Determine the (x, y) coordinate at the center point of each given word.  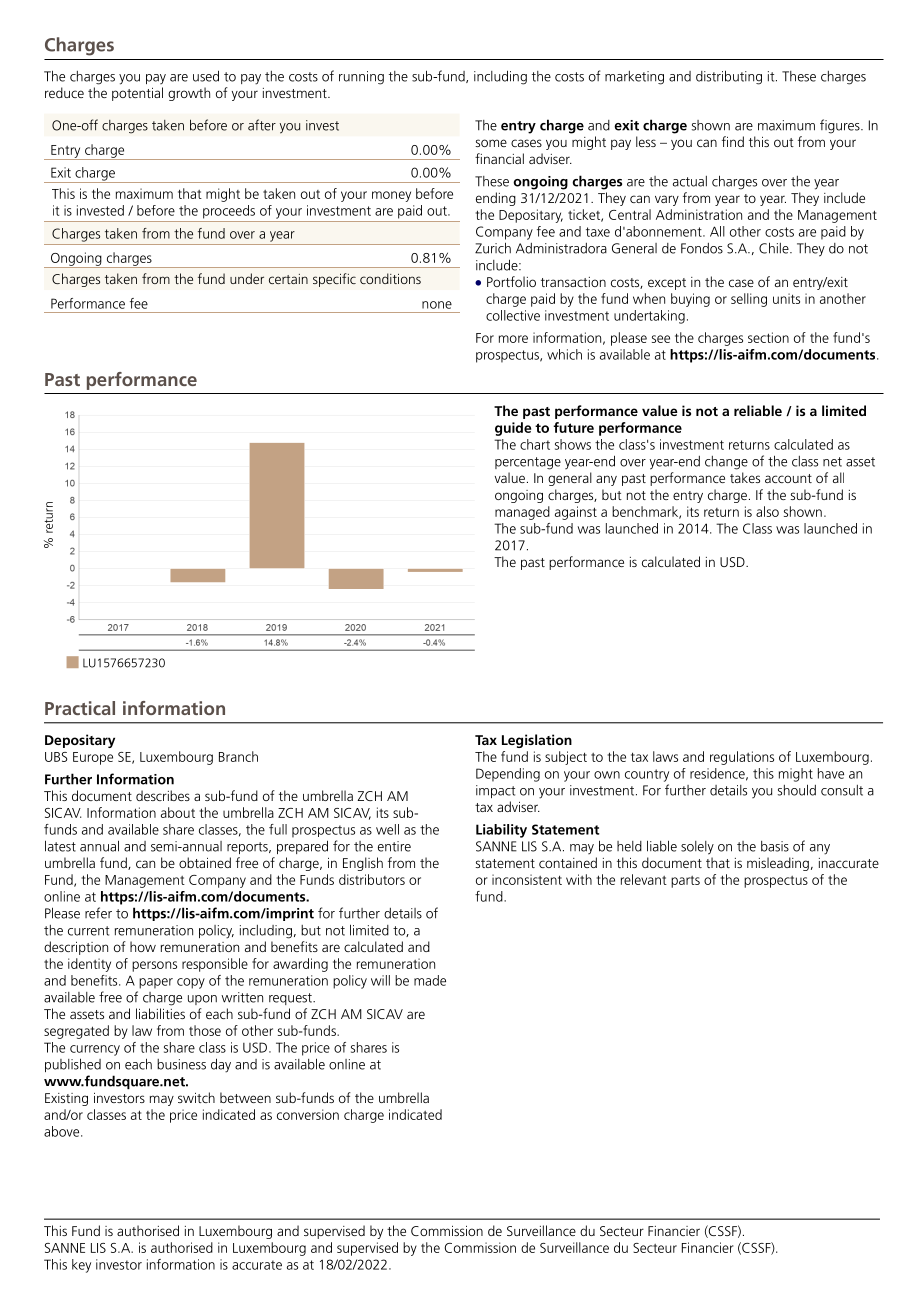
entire (394, 846)
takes (745, 477)
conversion (308, 1114)
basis (775, 846)
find (733, 141)
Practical (80, 708)
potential (137, 94)
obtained (205, 862)
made (430, 980)
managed (522, 513)
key (81, 1266)
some (491, 143)
